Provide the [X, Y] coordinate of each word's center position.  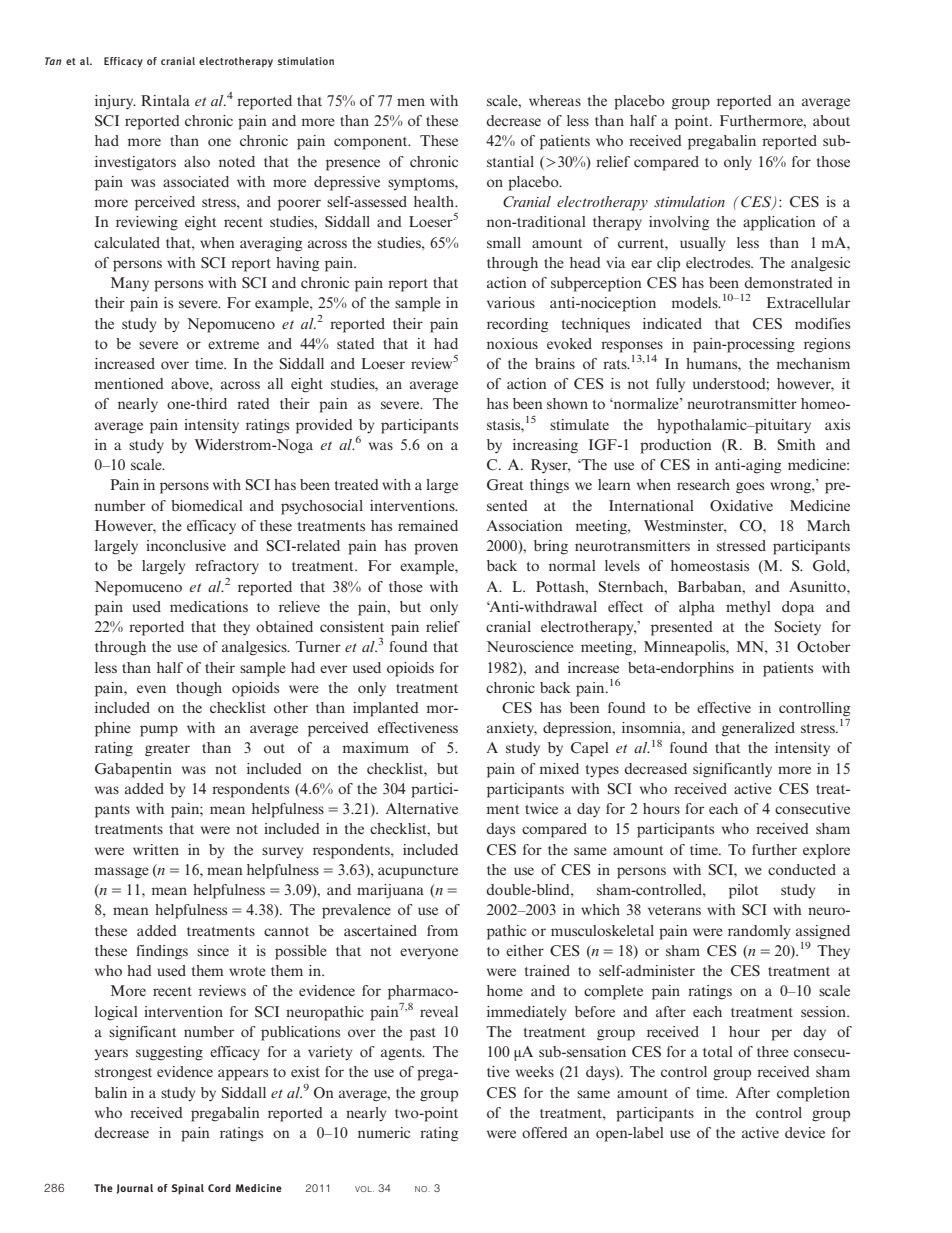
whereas [555, 100]
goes [750, 488]
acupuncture [418, 872]
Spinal [188, 1189]
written [156, 849]
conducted [802, 869]
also [197, 161]
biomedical [207, 505]
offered [545, 1132]
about [831, 120]
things [549, 486]
